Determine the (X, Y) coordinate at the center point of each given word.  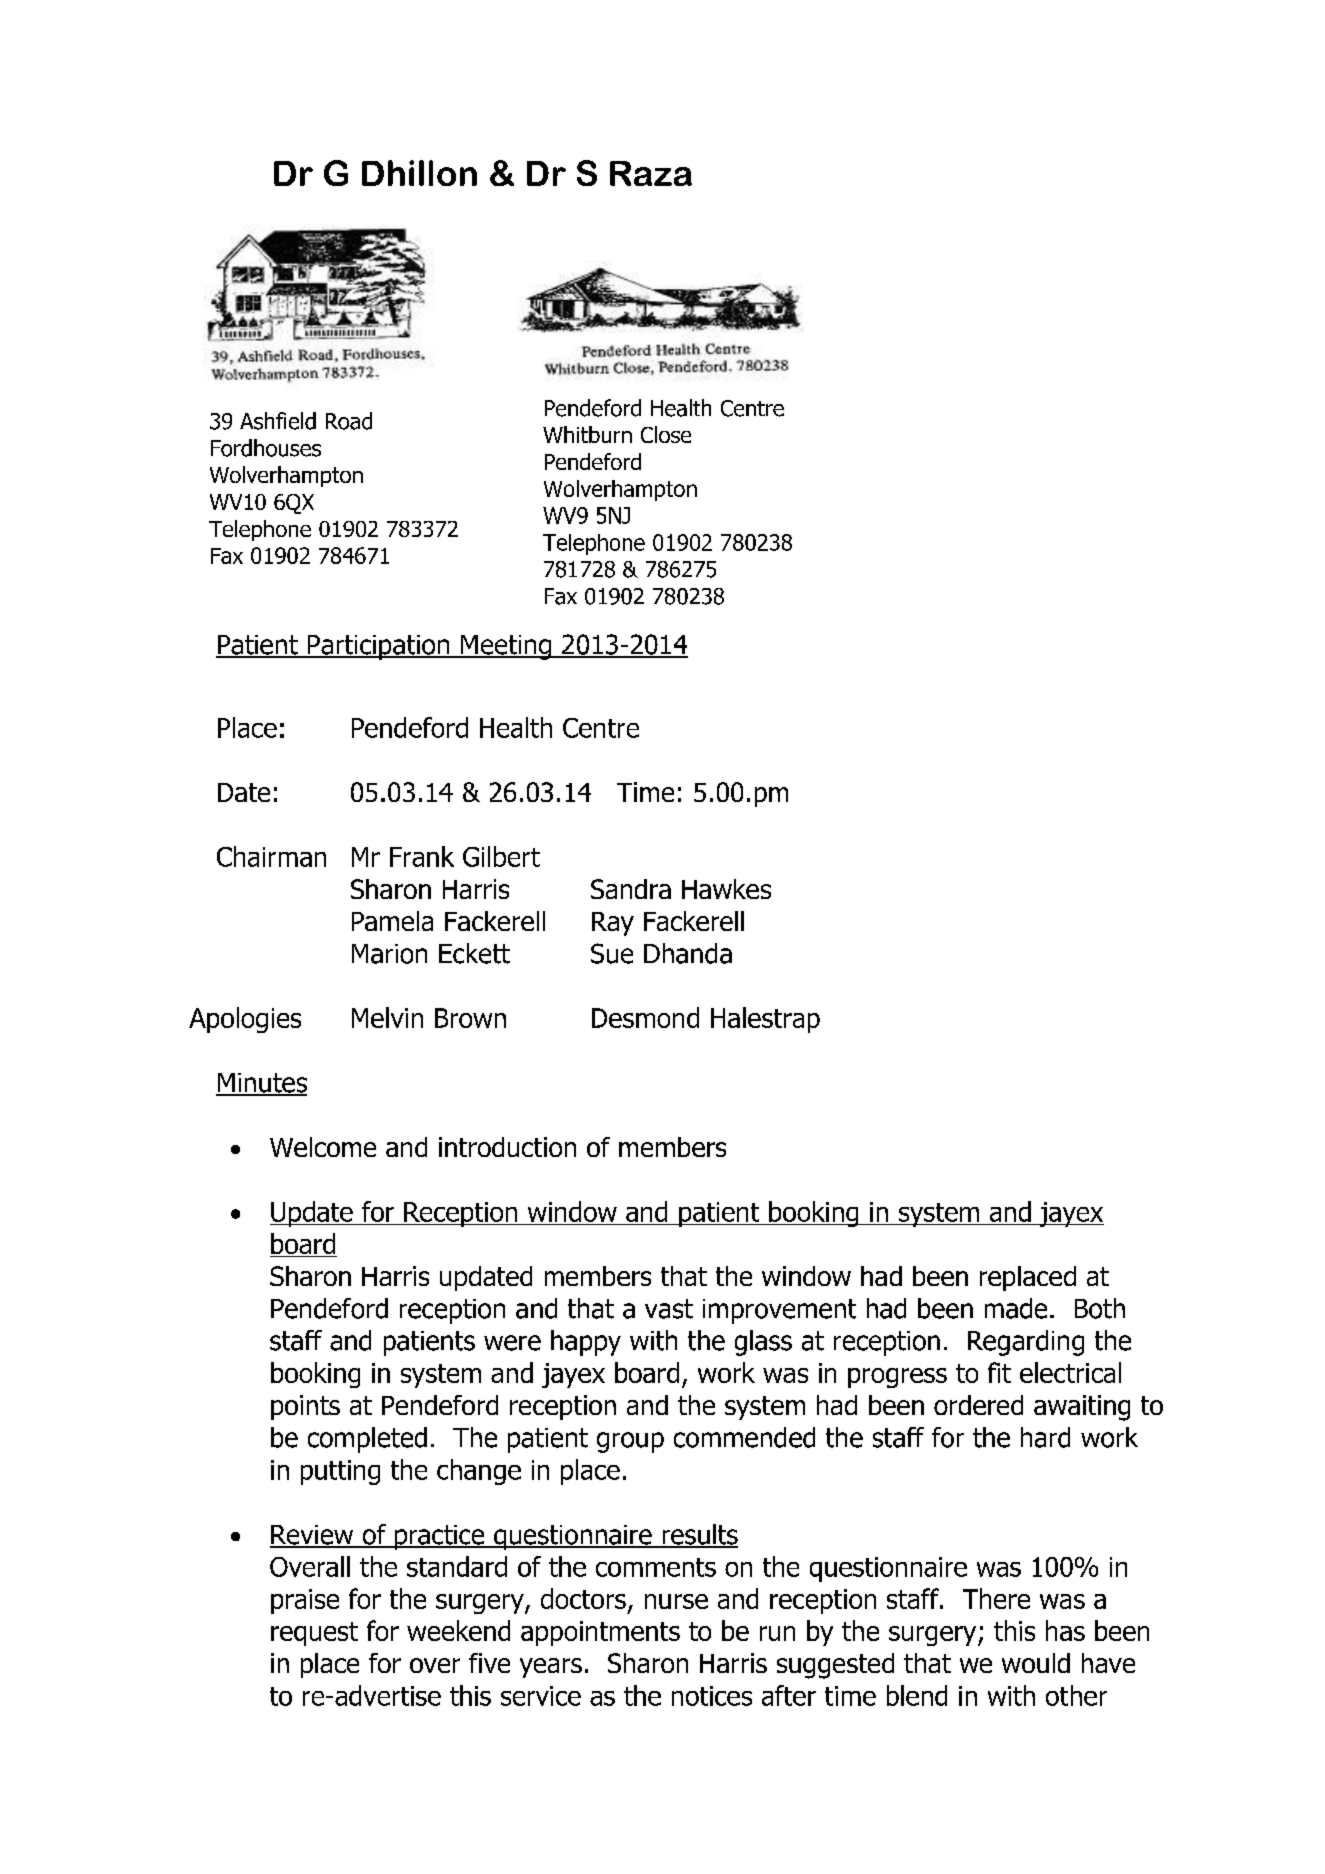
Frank (422, 856)
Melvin (387, 1017)
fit (999, 1372)
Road (349, 421)
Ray (613, 924)
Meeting (506, 647)
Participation (378, 647)
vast (669, 1309)
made (1016, 1308)
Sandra (631, 889)
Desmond (645, 1017)
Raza (651, 173)
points (305, 1407)
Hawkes (726, 889)
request (314, 1634)
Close (666, 434)
